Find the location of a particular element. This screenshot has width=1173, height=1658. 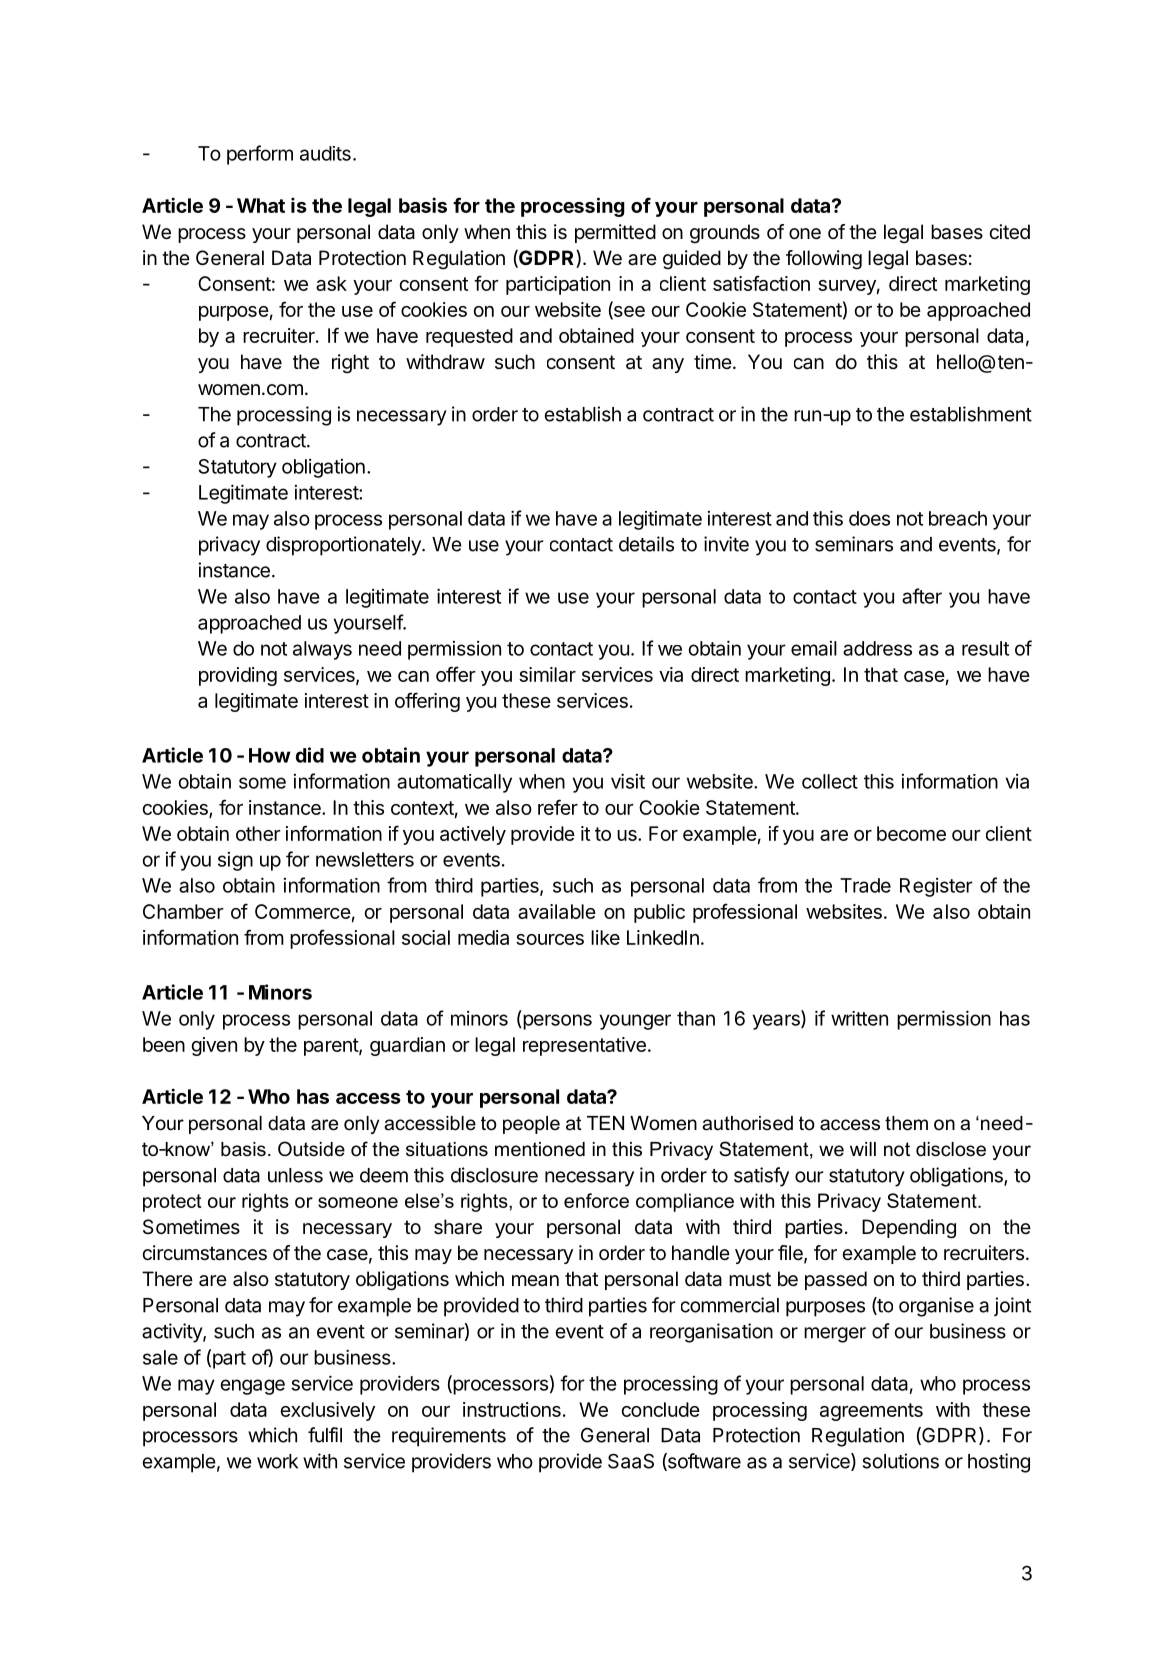

does is located at coordinates (869, 518).
